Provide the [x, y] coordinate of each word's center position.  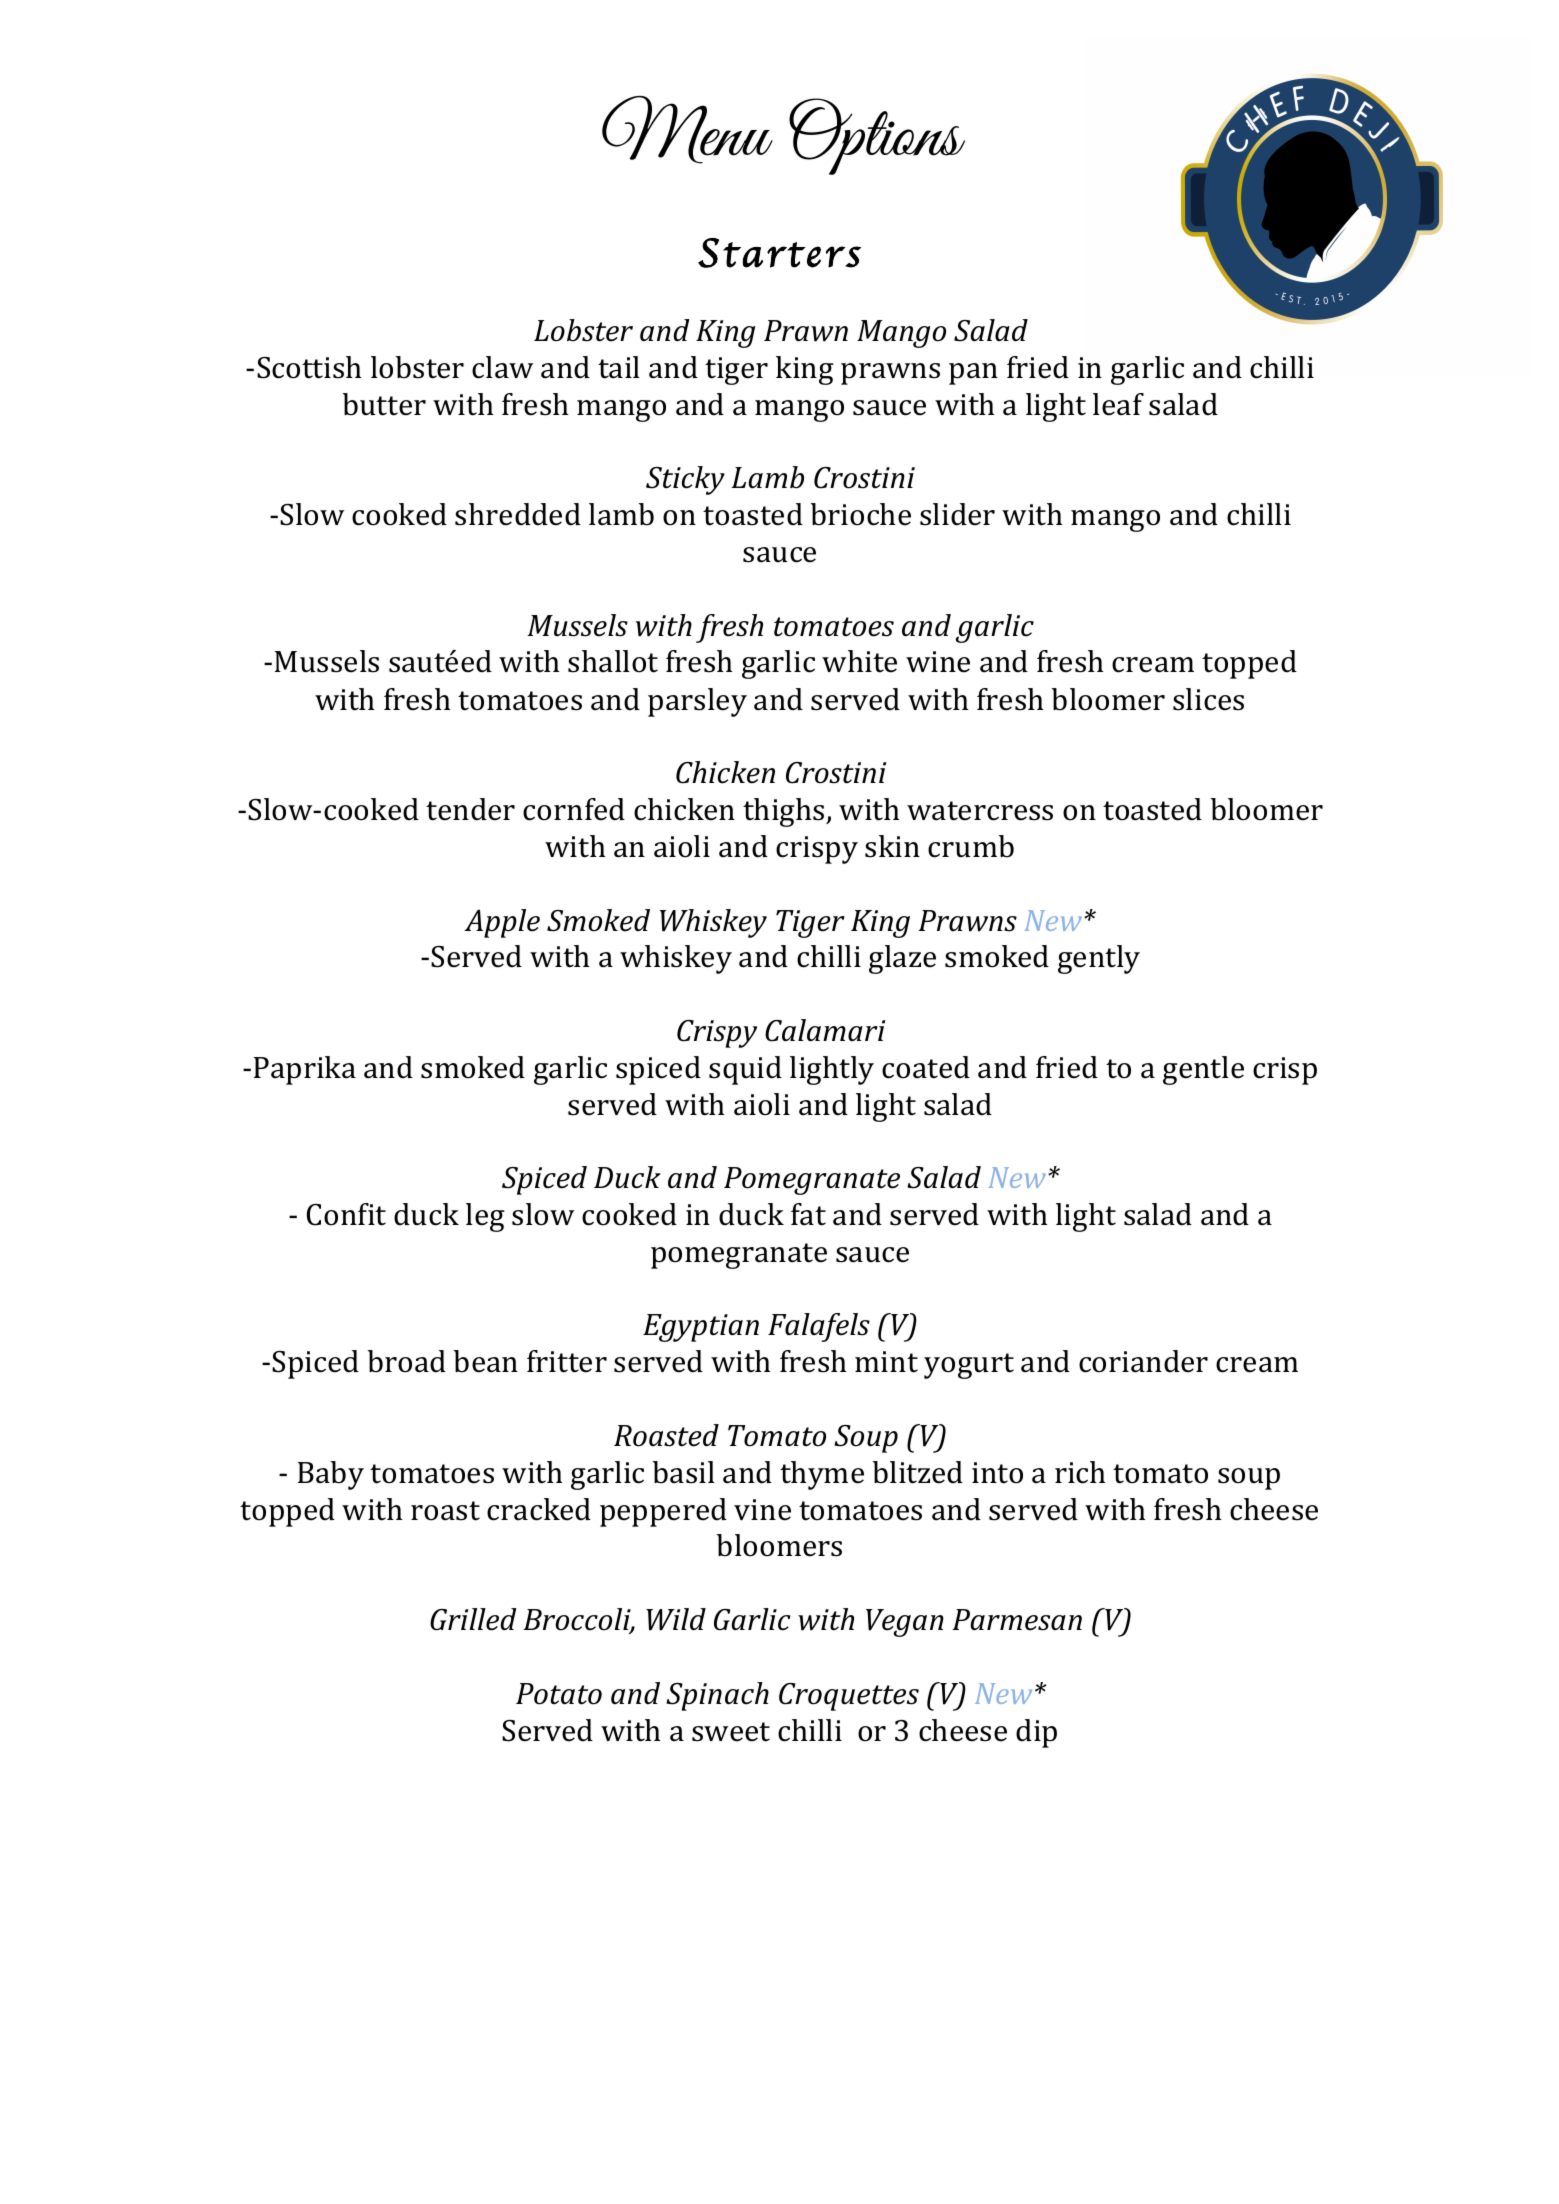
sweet [731, 1732]
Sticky [685, 480]
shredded [518, 514]
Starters [779, 253]
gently [1099, 959]
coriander [1143, 1361]
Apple [502, 923]
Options [877, 136]
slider [957, 514]
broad [406, 1361]
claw [502, 367]
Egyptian [701, 1328]
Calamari [825, 1030]
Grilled [473, 1619]
